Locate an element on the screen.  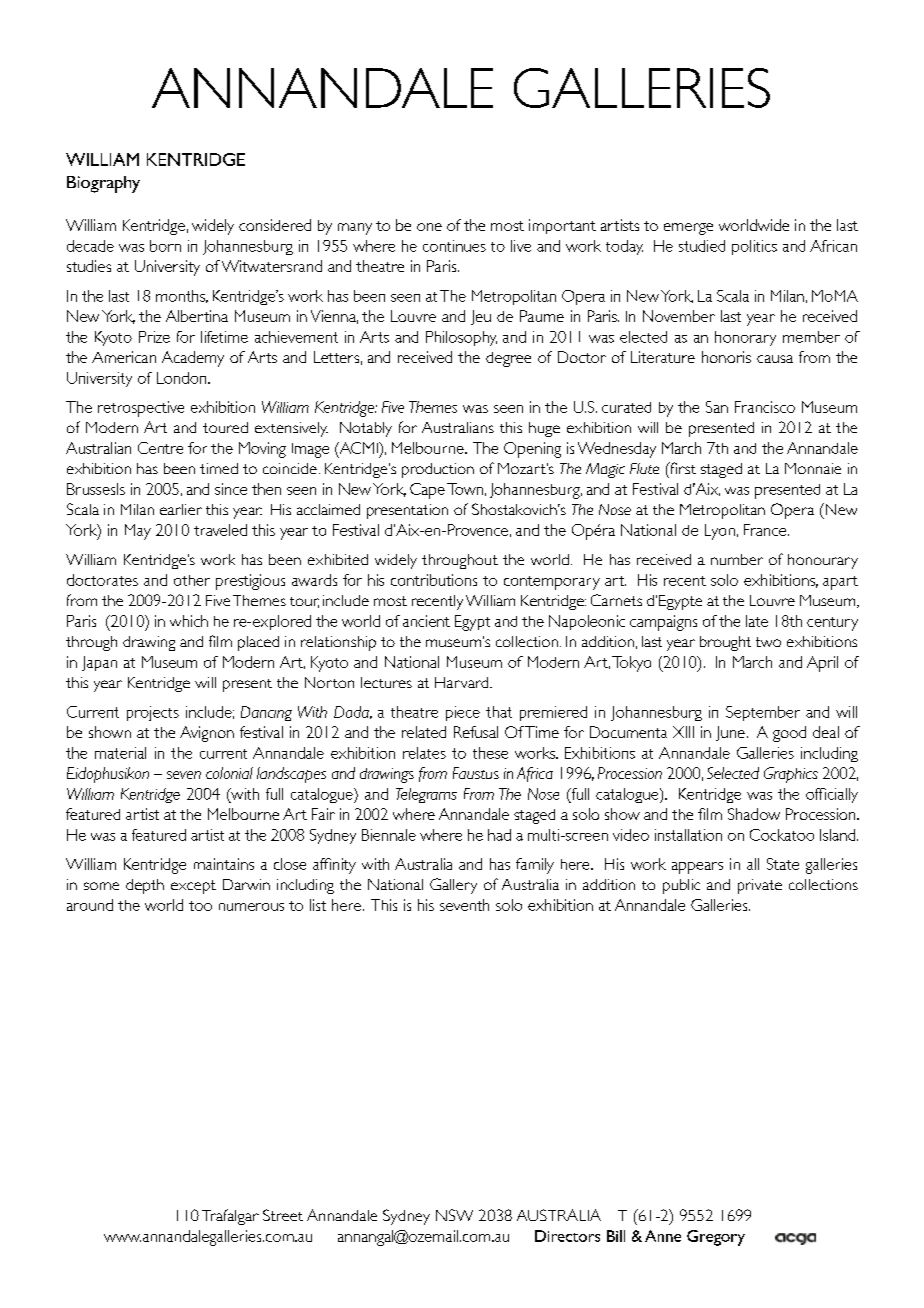
contributions is located at coordinates (434, 580).
